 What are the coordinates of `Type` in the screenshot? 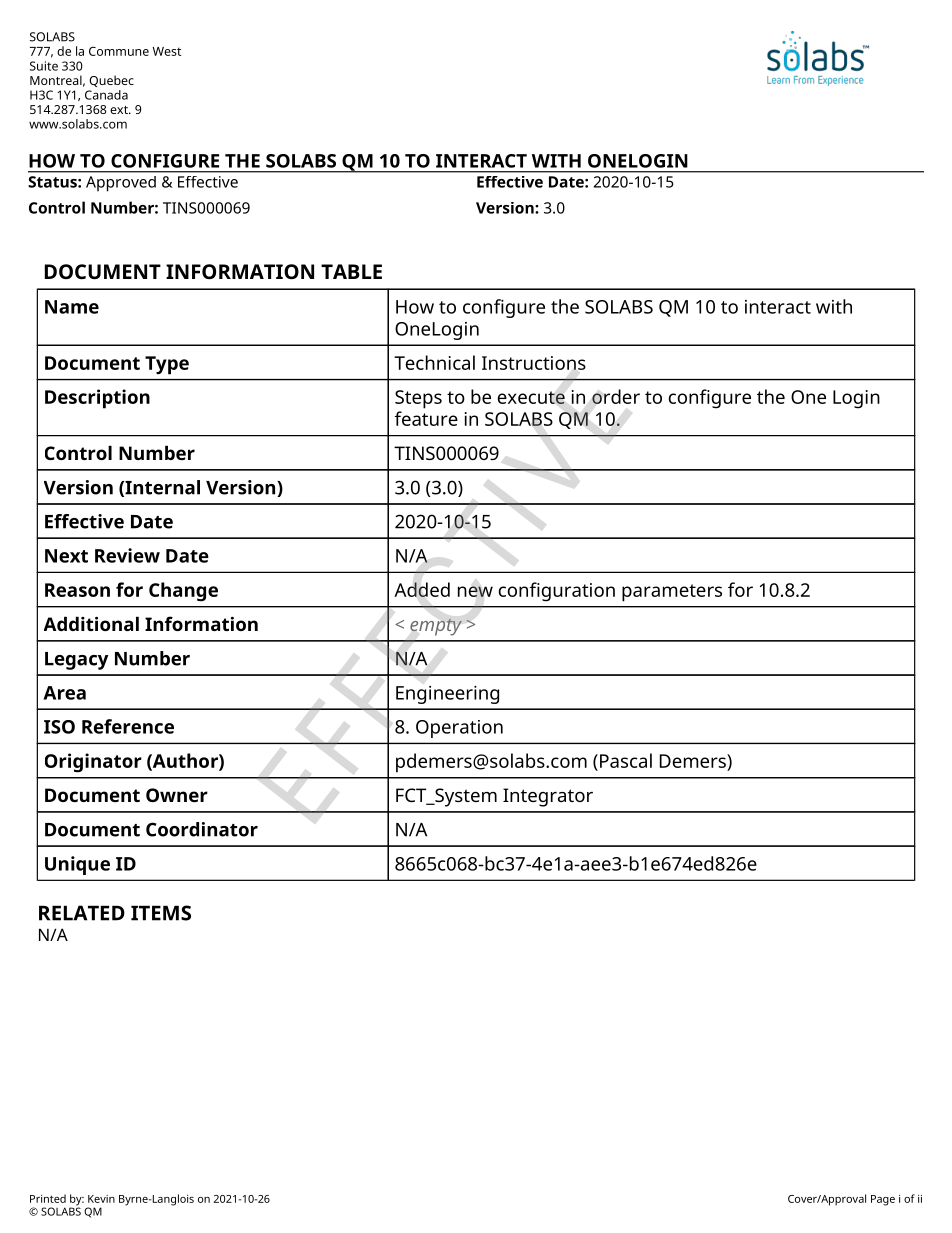 It's located at (167, 365).
